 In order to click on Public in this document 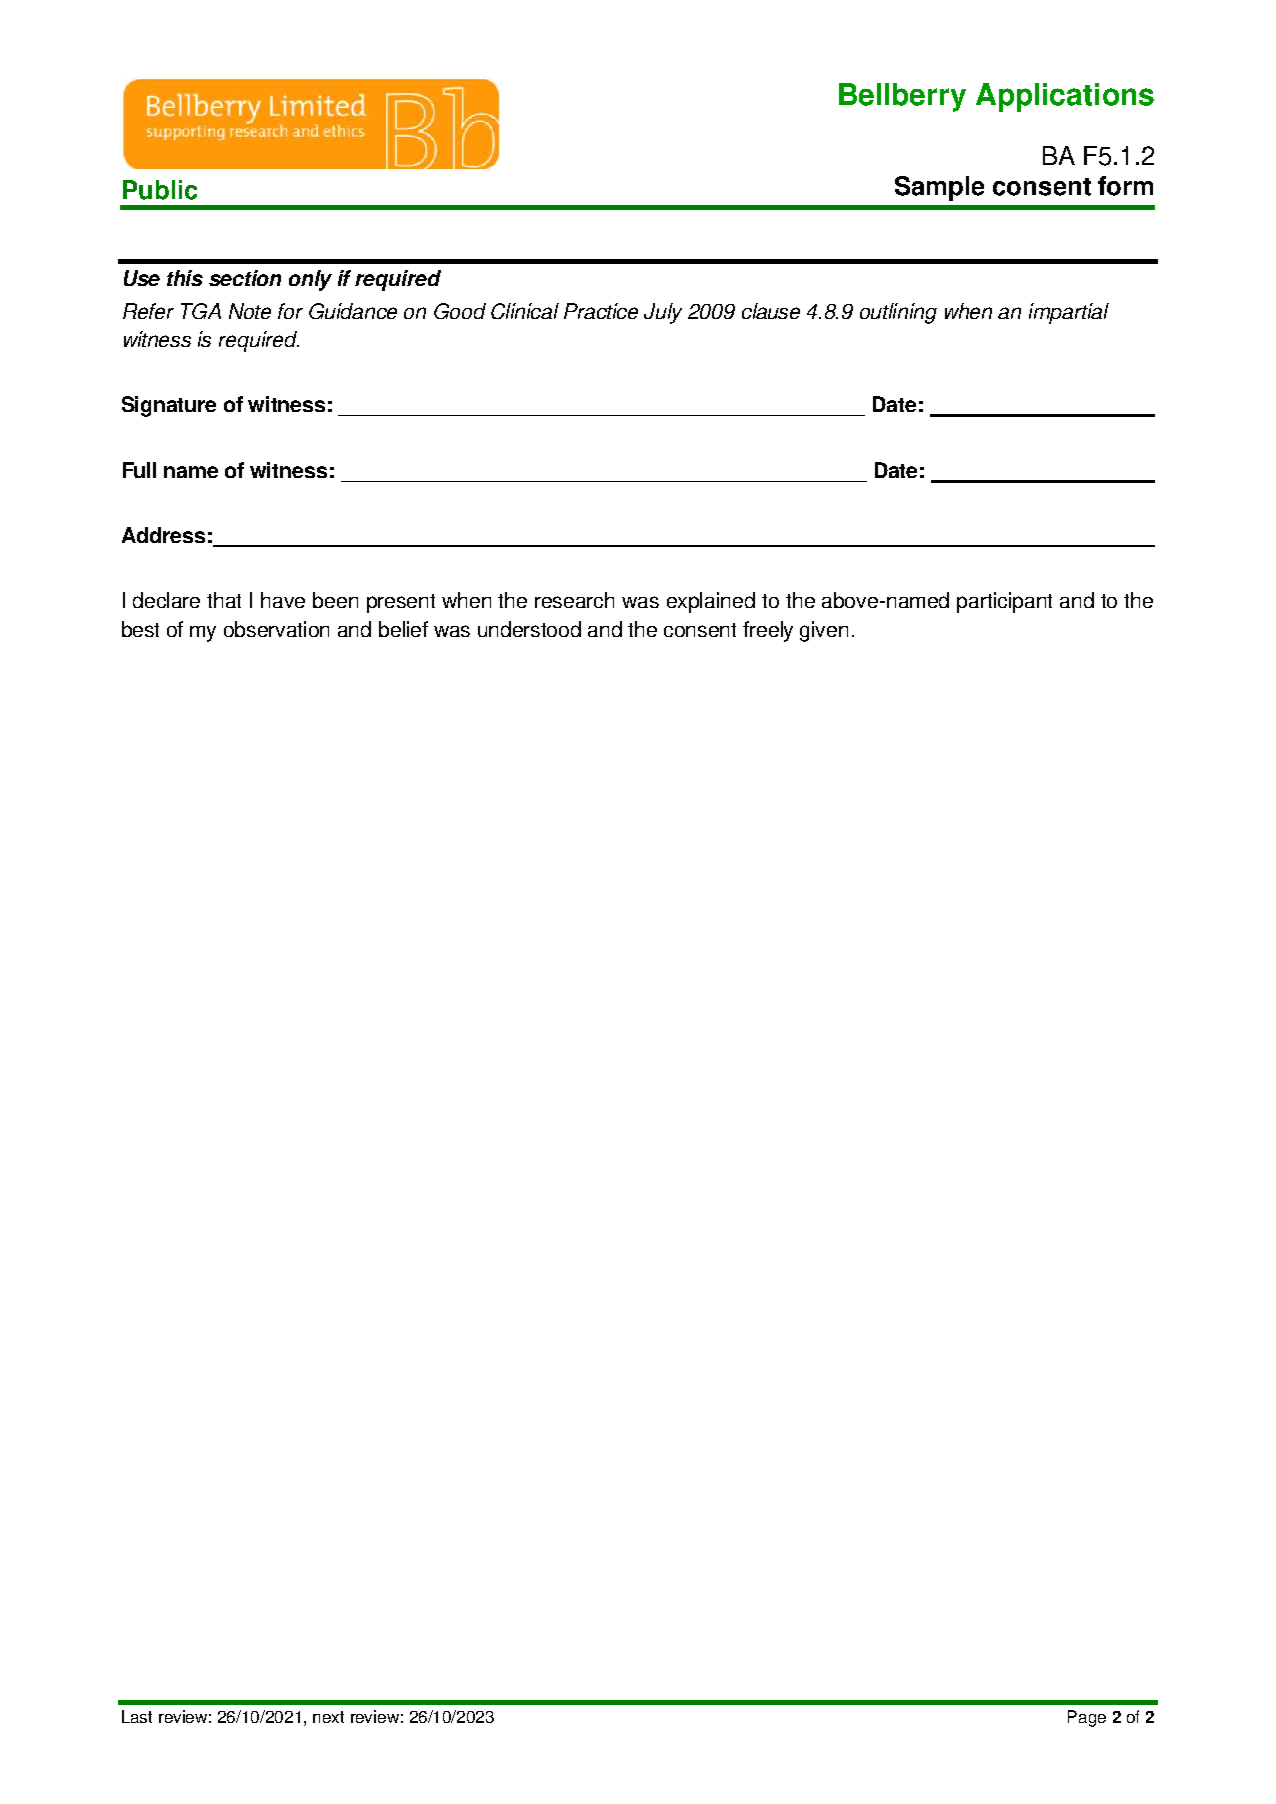, I will do `click(160, 190)`.
